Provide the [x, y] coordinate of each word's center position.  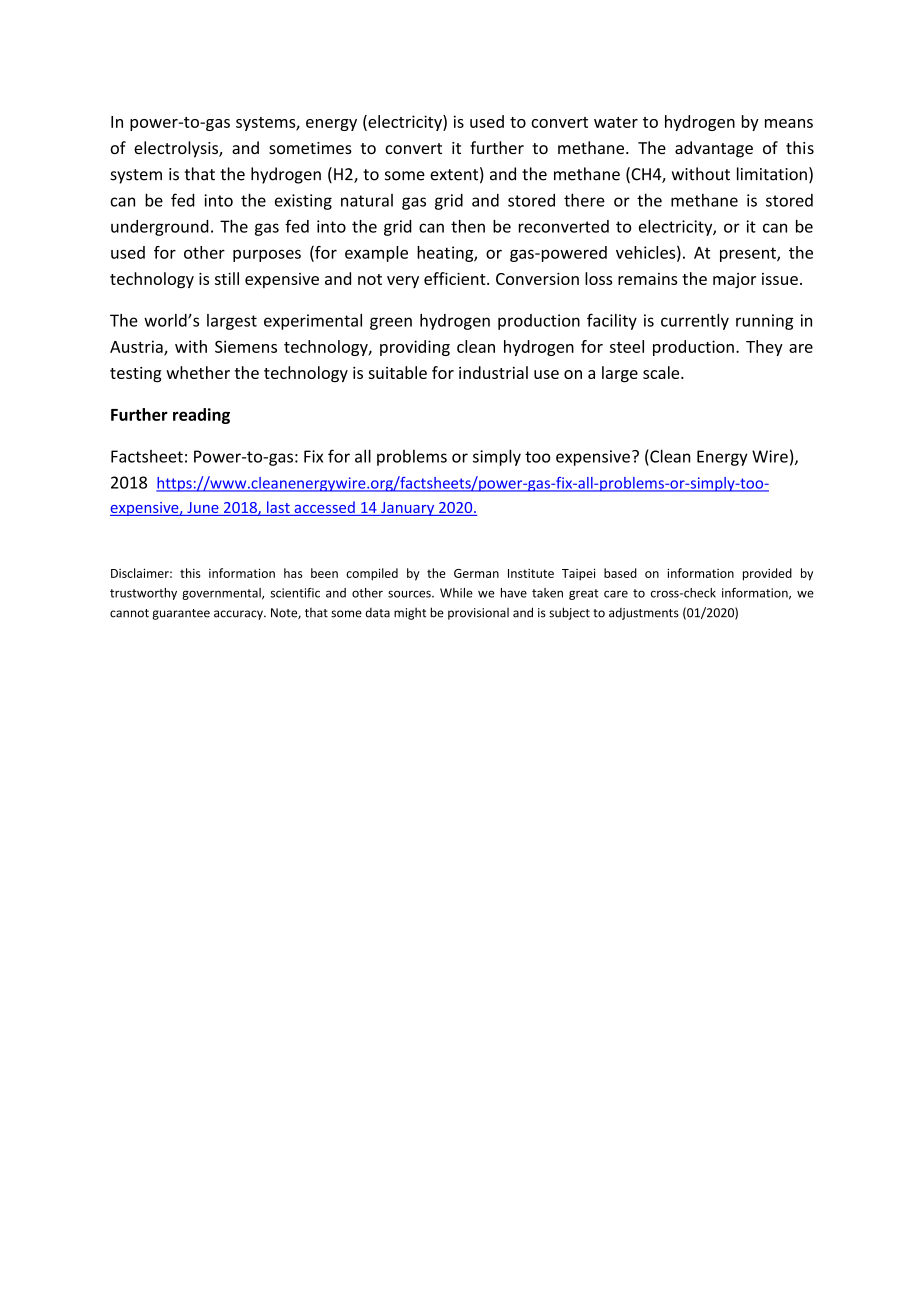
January [408, 509]
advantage [714, 149]
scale [662, 372]
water [616, 122]
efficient [456, 278]
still [227, 278]
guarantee [181, 614]
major [734, 280]
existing [303, 202]
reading [201, 416]
